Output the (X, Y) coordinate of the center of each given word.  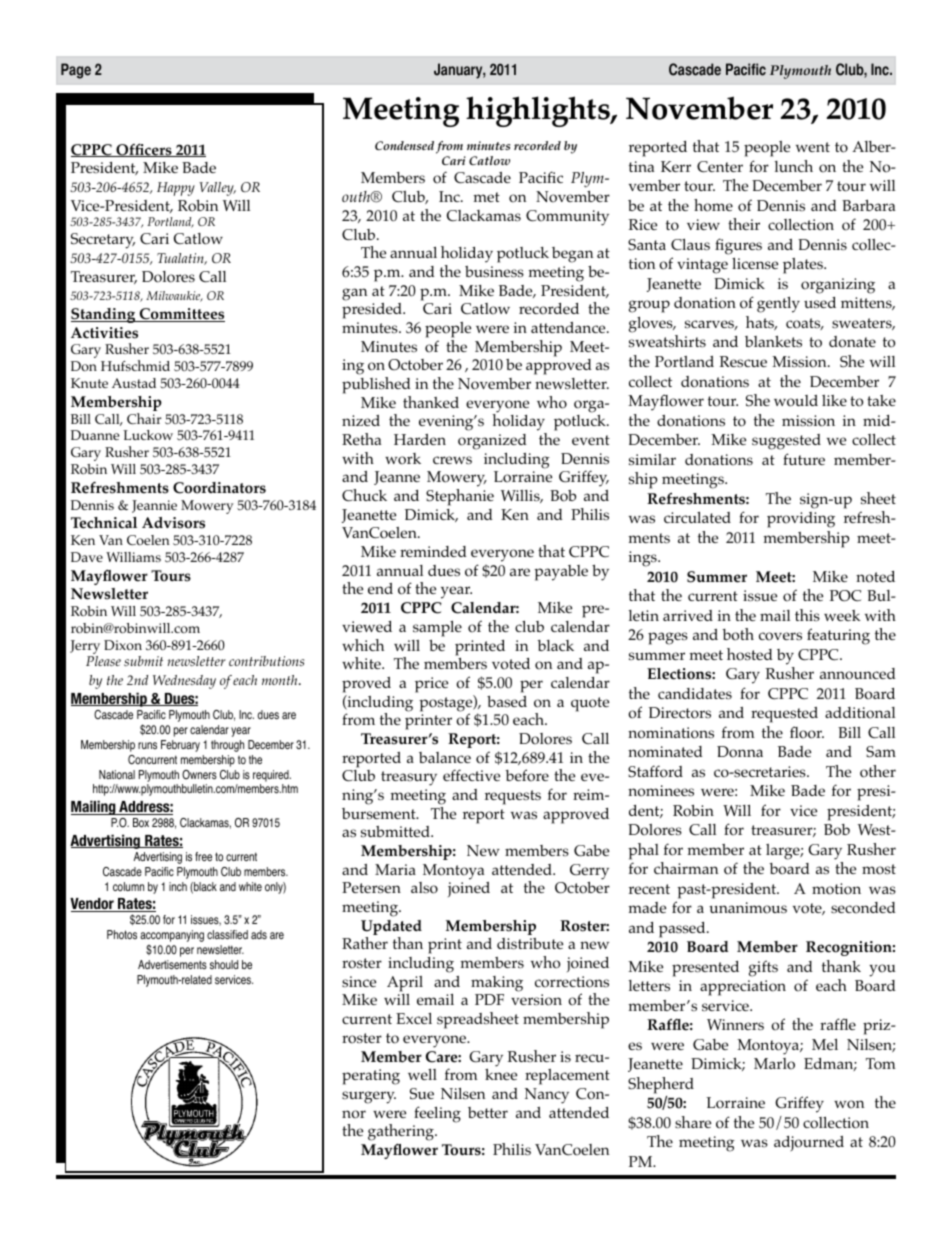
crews (452, 460)
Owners (199, 775)
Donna (740, 752)
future (804, 459)
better (488, 1112)
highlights (539, 111)
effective (471, 775)
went (813, 147)
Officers (144, 150)
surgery (369, 1097)
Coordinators (219, 488)
